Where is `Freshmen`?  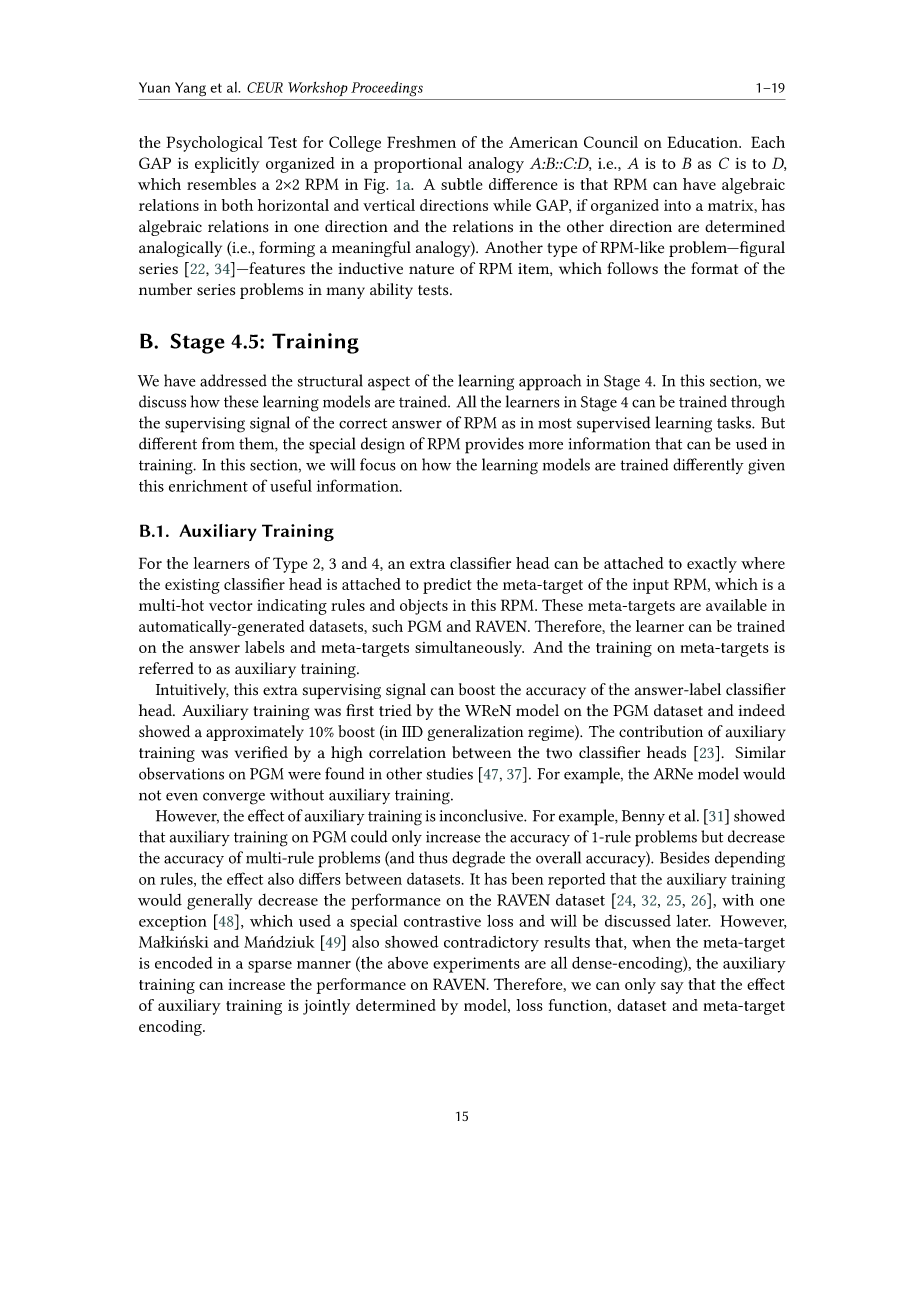 Freshmen is located at coordinates (421, 142).
